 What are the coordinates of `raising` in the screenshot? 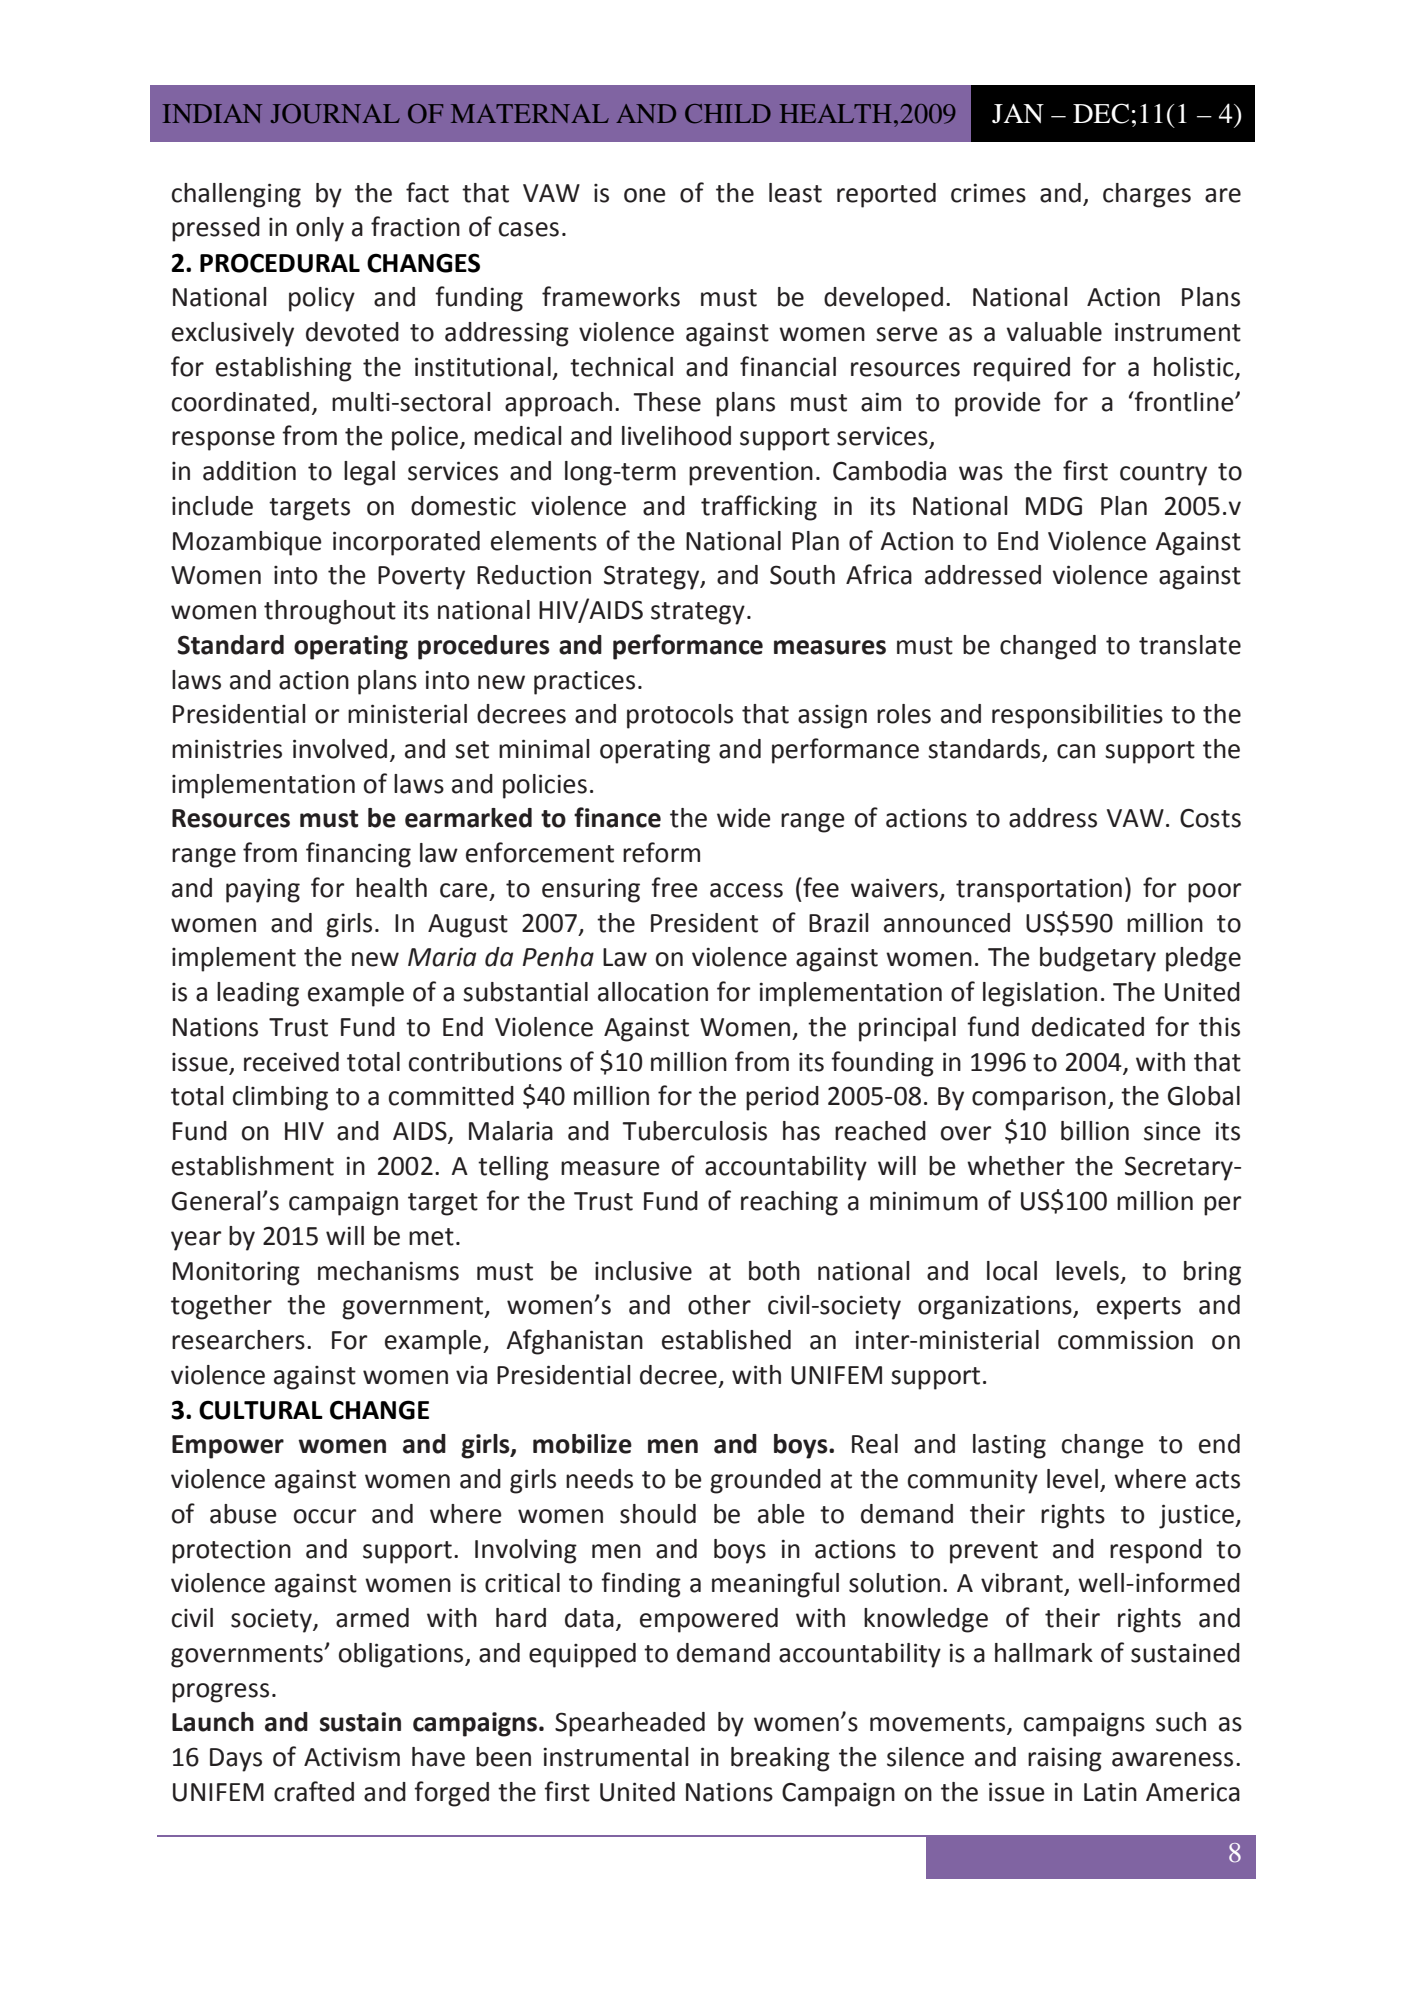 It's located at (1065, 1759).
